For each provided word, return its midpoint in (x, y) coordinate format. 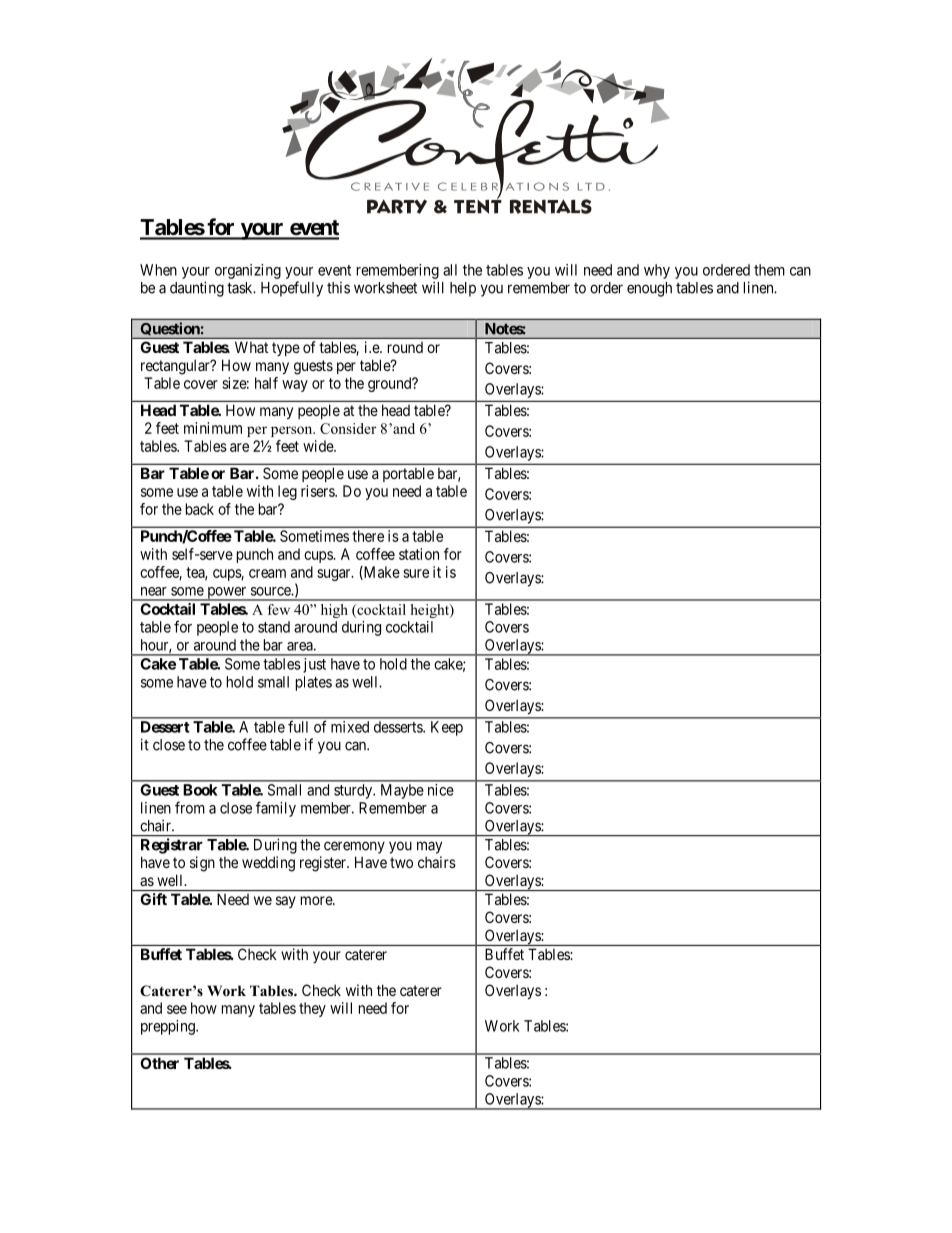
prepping (169, 1027)
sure (416, 573)
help (463, 289)
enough (649, 289)
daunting (197, 289)
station (419, 554)
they (312, 1009)
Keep (447, 728)
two (401, 862)
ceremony (354, 847)
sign (202, 864)
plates (314, 683)
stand (274, 627)
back (200, 509)
